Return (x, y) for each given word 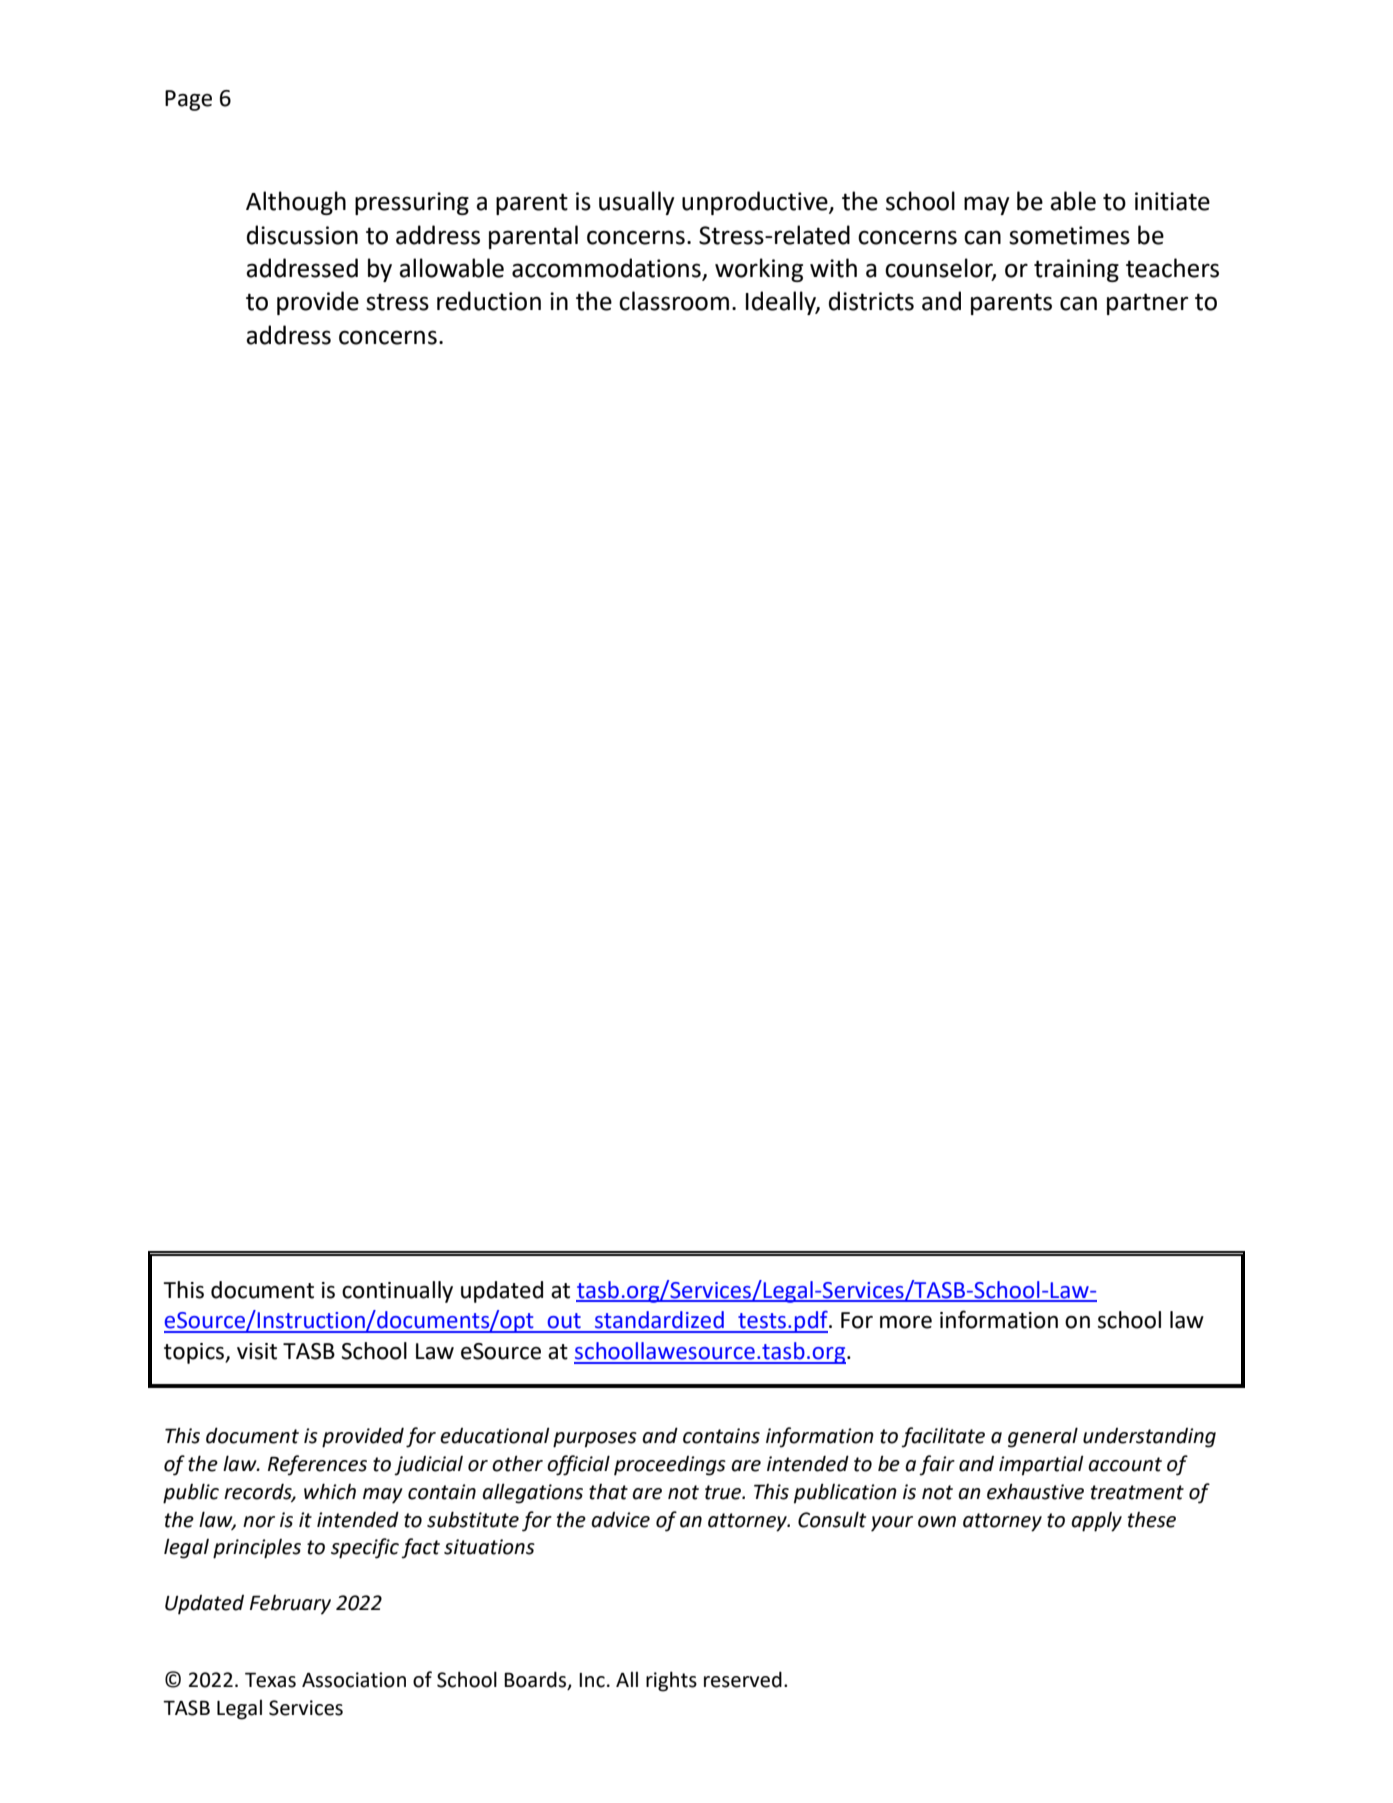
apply (1096, 1522)
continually (397, 1292)
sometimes (1069, 235)
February (290, 1605)
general (1043, 1437)
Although (296, 203)
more (906, 1322)
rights (671, 1681)
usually (637, 203)
